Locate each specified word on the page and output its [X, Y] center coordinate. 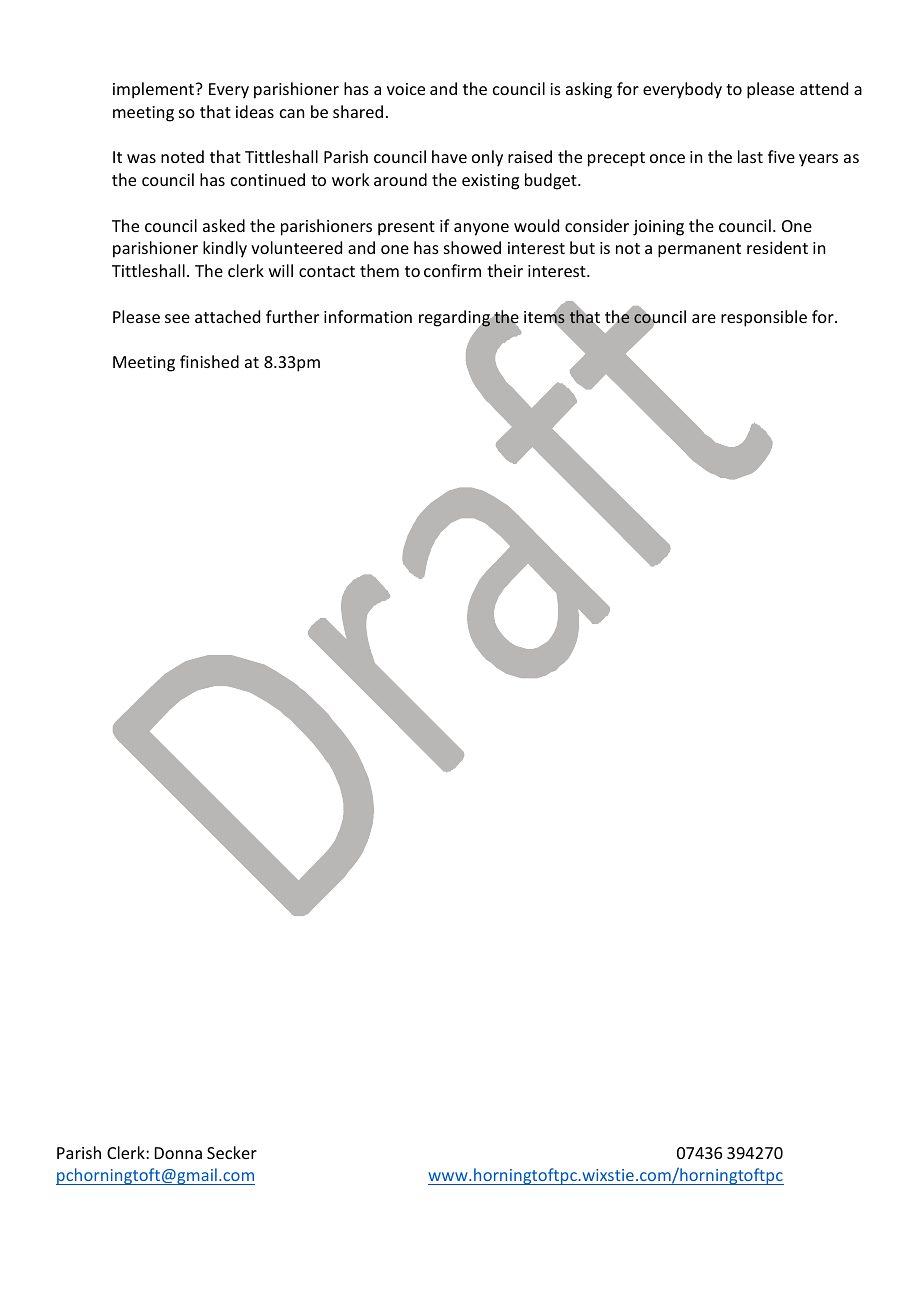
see [177, 318]
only [487, 158]
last [750, 156]
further [292, 316]
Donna [178, 1153]
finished [209, 361]
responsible [764, 318]
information [368, 316]
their [505, 270]
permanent [699, 250]
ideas [255, 111]
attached [227, 316]
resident [777, 247]
